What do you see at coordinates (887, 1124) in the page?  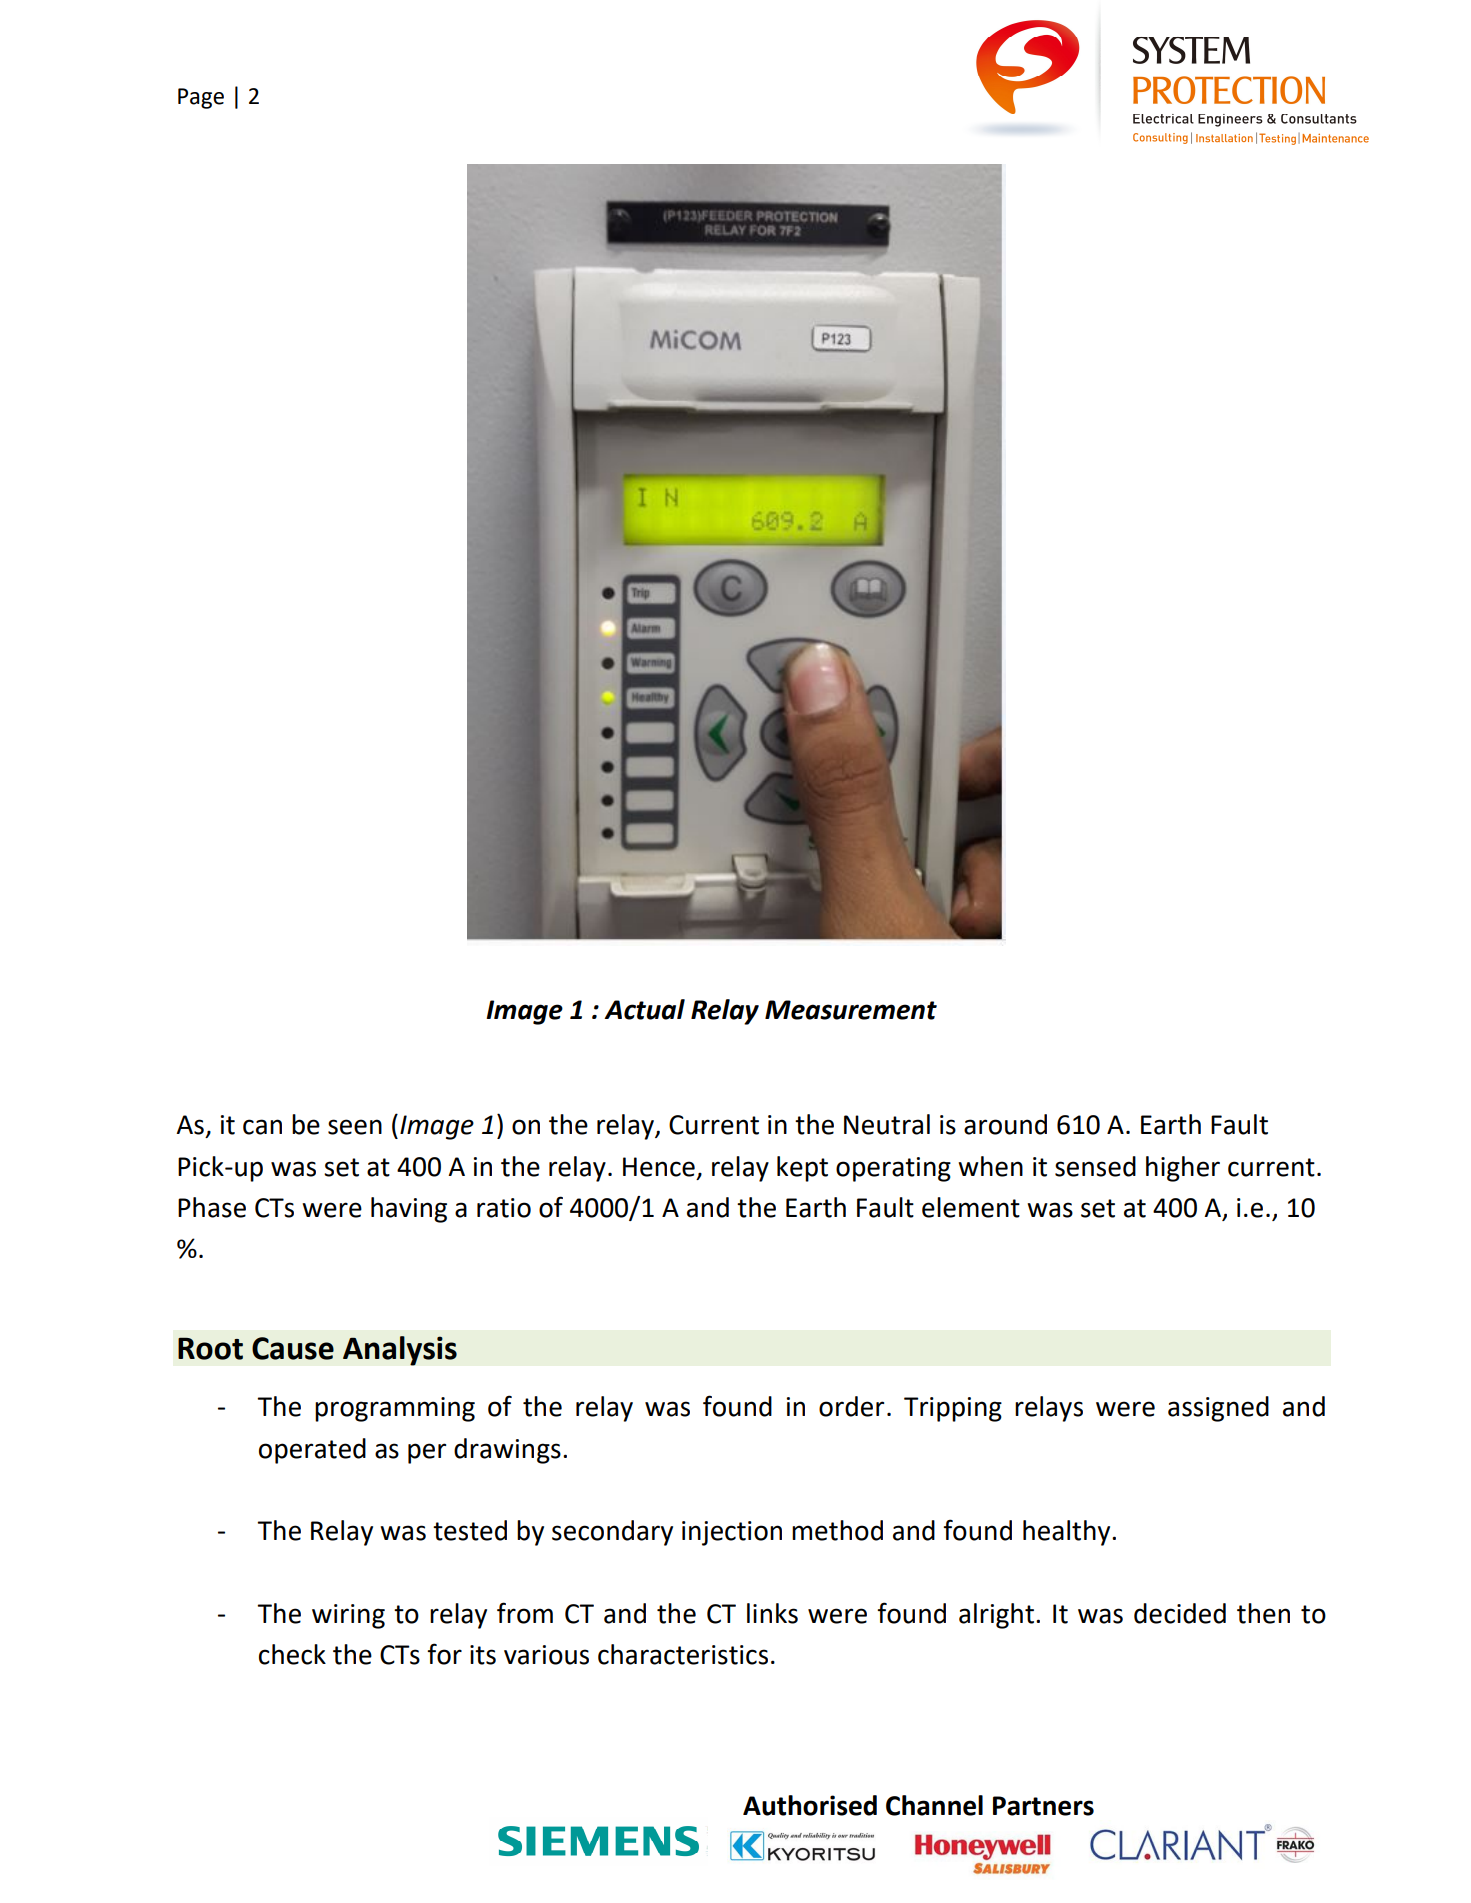 I see `Neutral` at bounding box center [887, 1124].
